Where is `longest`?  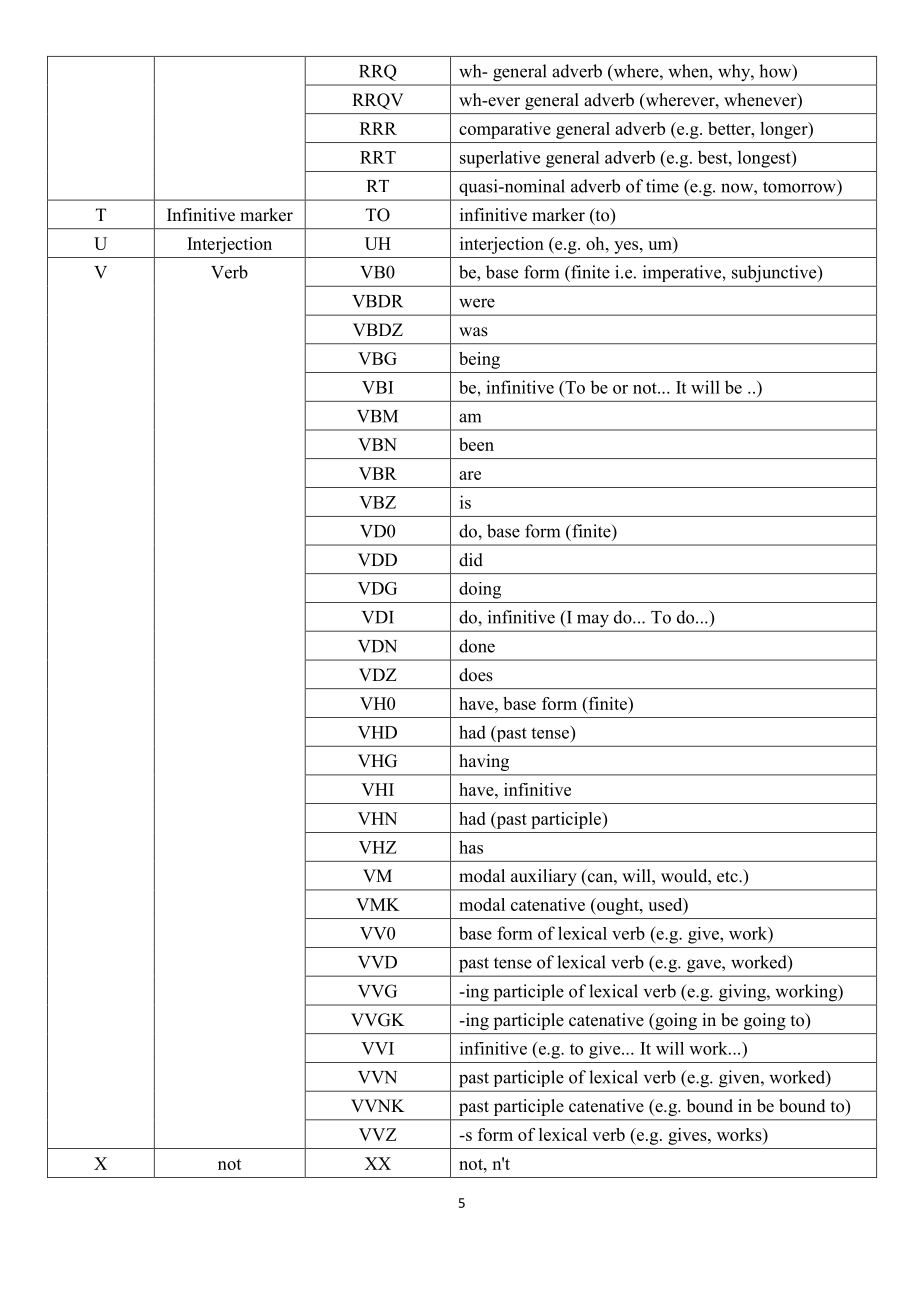 longest is located at coordinates (765, 159).
